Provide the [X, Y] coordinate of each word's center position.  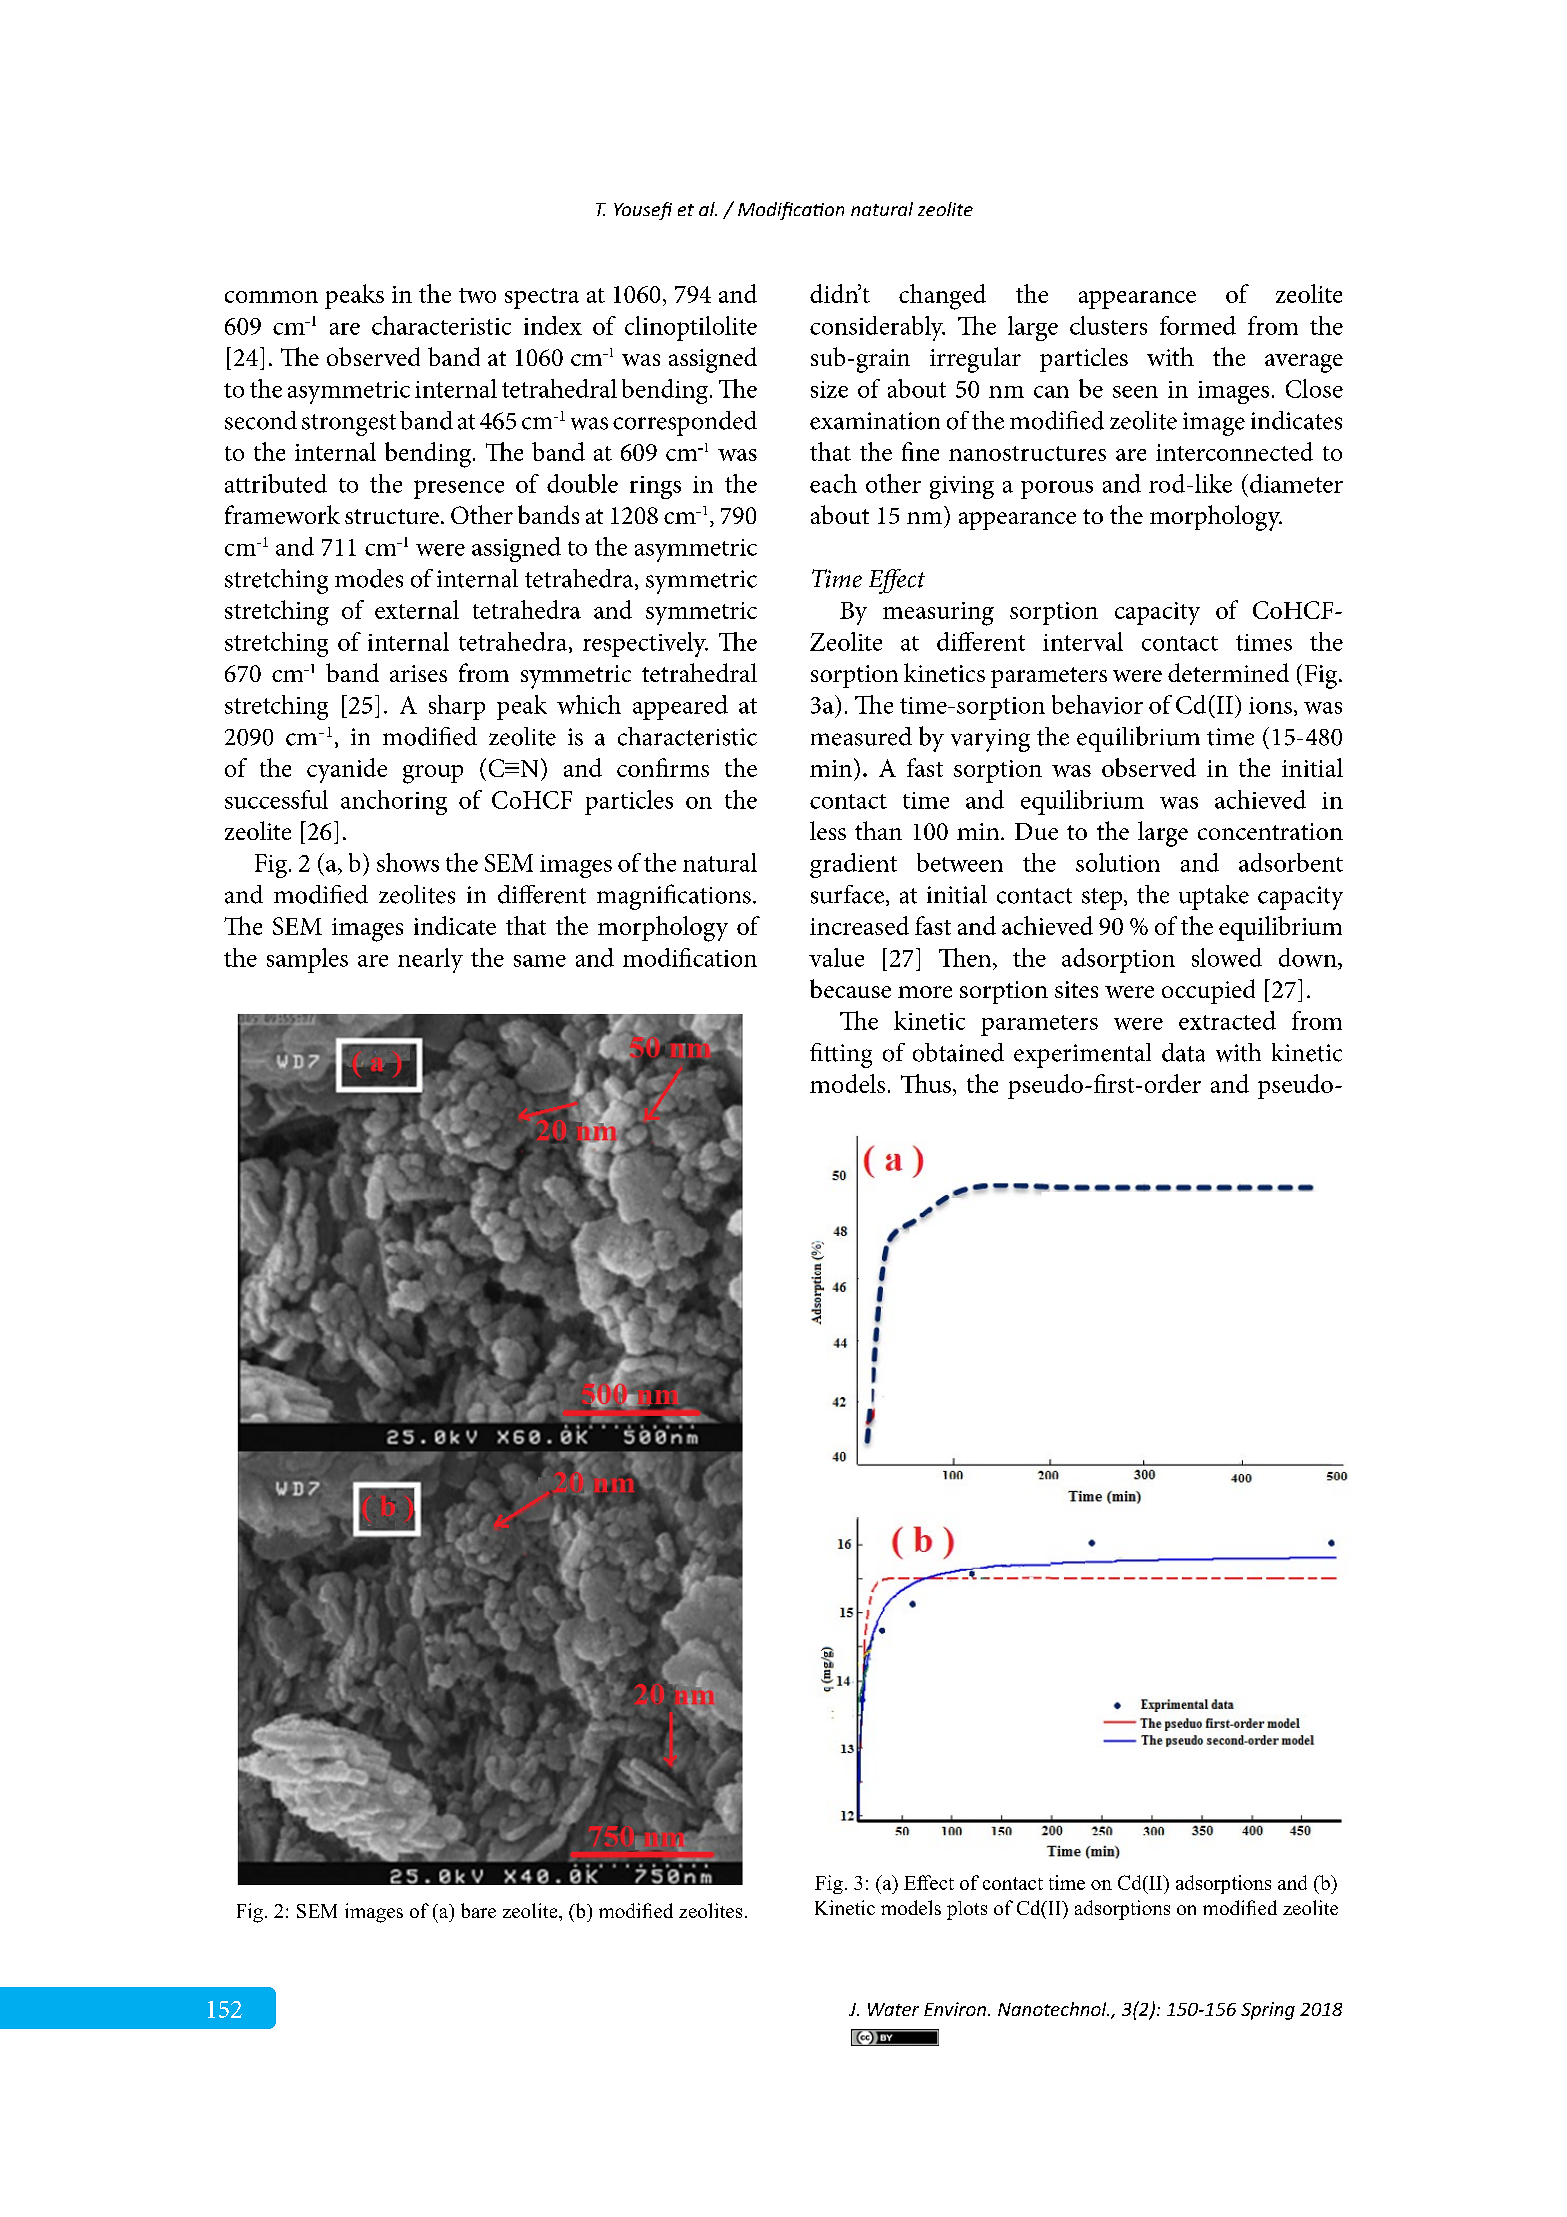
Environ [955, 2009]
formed [1198, 325]
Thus [926, 1083]
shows [408, 862]
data [1183, 1052]
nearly [430, 960]
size [829, 389]
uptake [1214, 897]
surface [847, 894]
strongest [349, 425]
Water [893, 2009]
